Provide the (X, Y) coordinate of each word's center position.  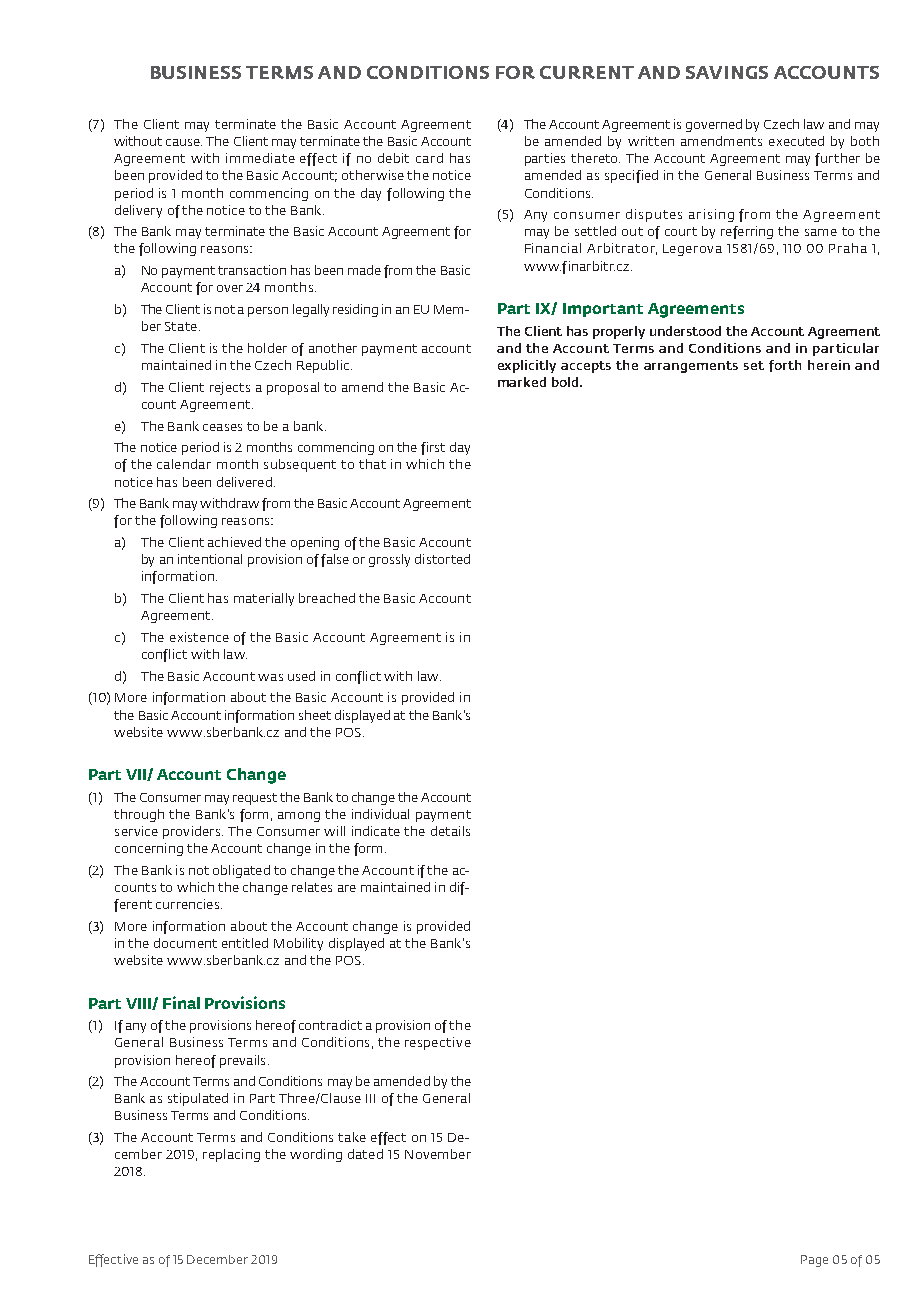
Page (814, 1261)
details (450, 831)
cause (184, 142)
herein (829, 365)
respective (438, 1043)
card (429, 158)
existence (199, 637)
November (438, 1154)
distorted (442, 559)
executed (796, 141)
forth (785, 366)
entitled (245, 943)
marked (522, 382)
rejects (230, 388)
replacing (231, 1155)
